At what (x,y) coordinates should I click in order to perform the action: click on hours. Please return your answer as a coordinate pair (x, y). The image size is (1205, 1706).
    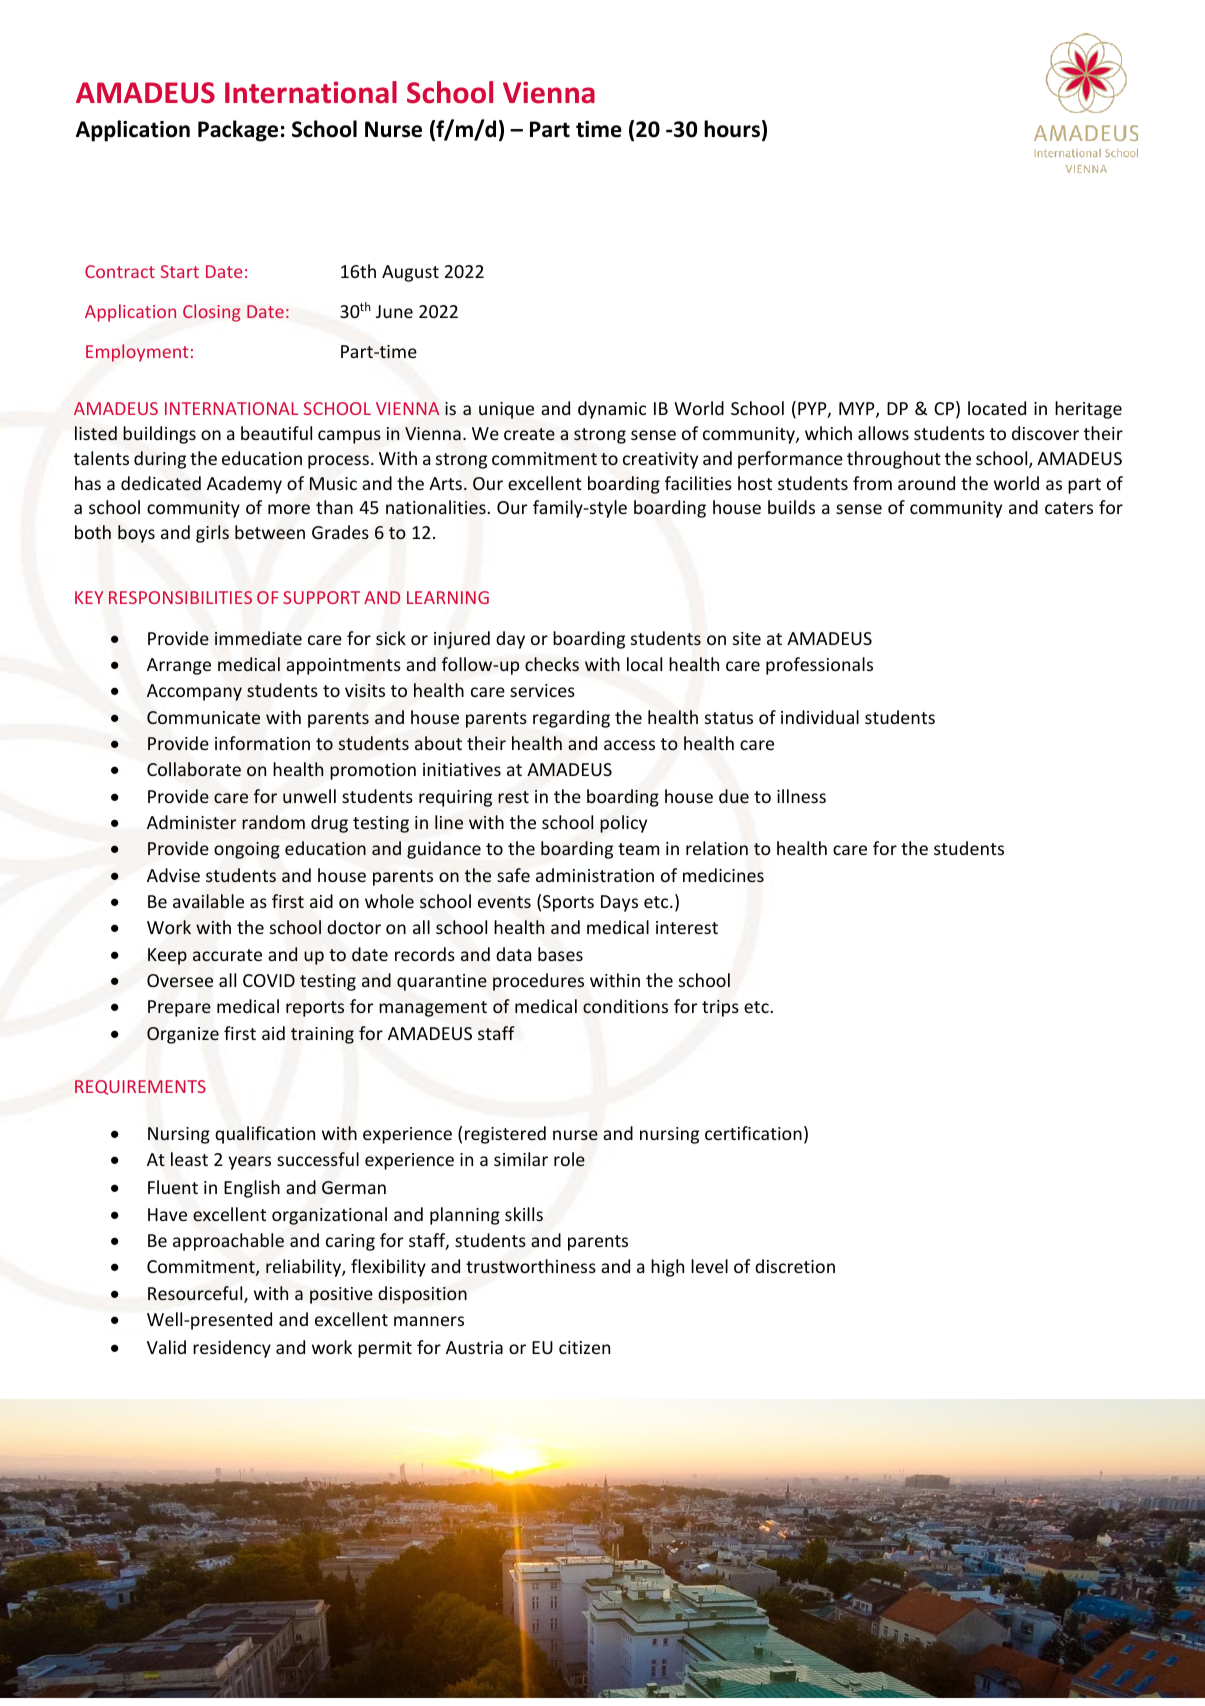
    Looking at the image, I should click on (732, 129).
